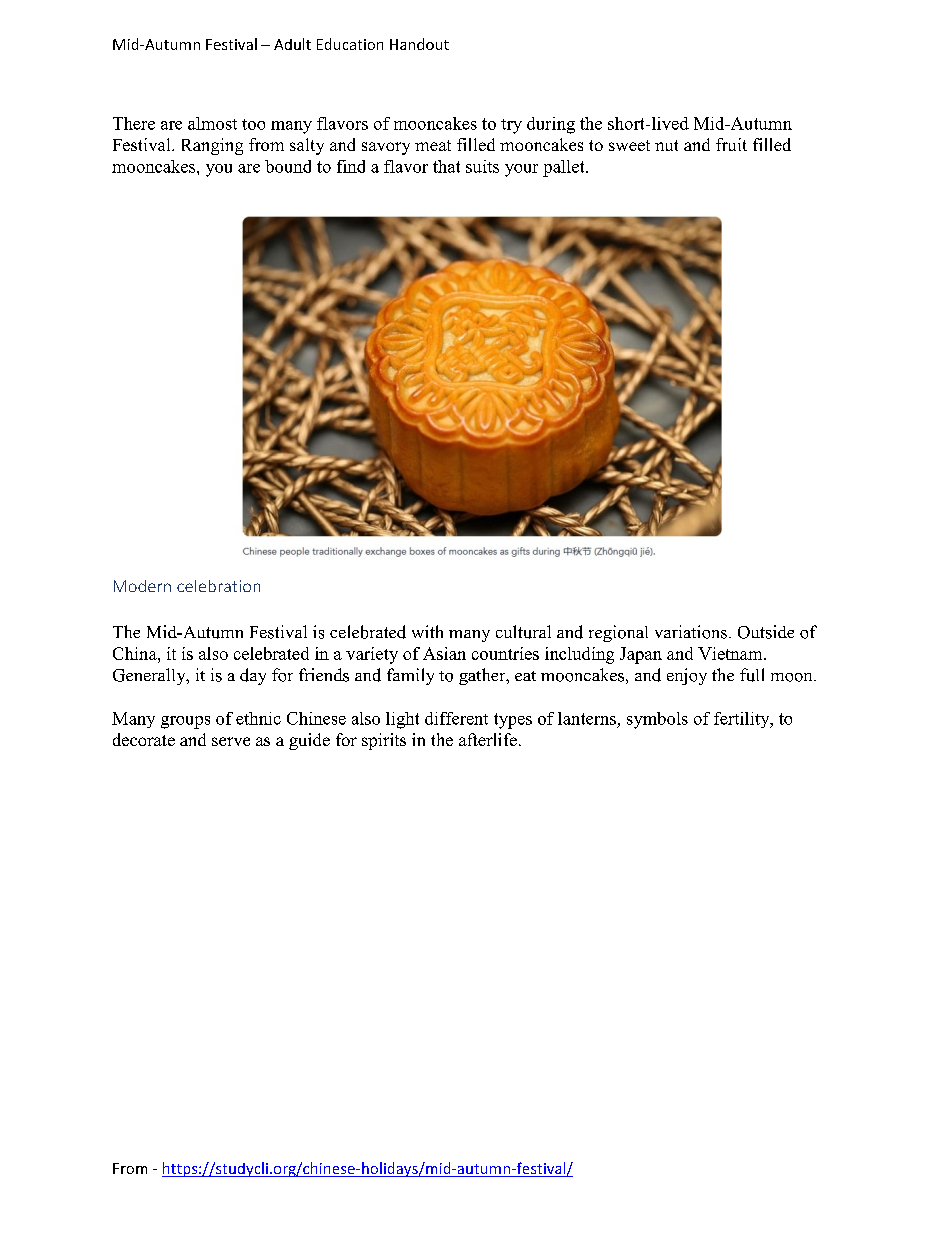  What do you see at coordinates (657, 720) in the screenshot?
I see `symbols` at bounding box center [657, 720].
